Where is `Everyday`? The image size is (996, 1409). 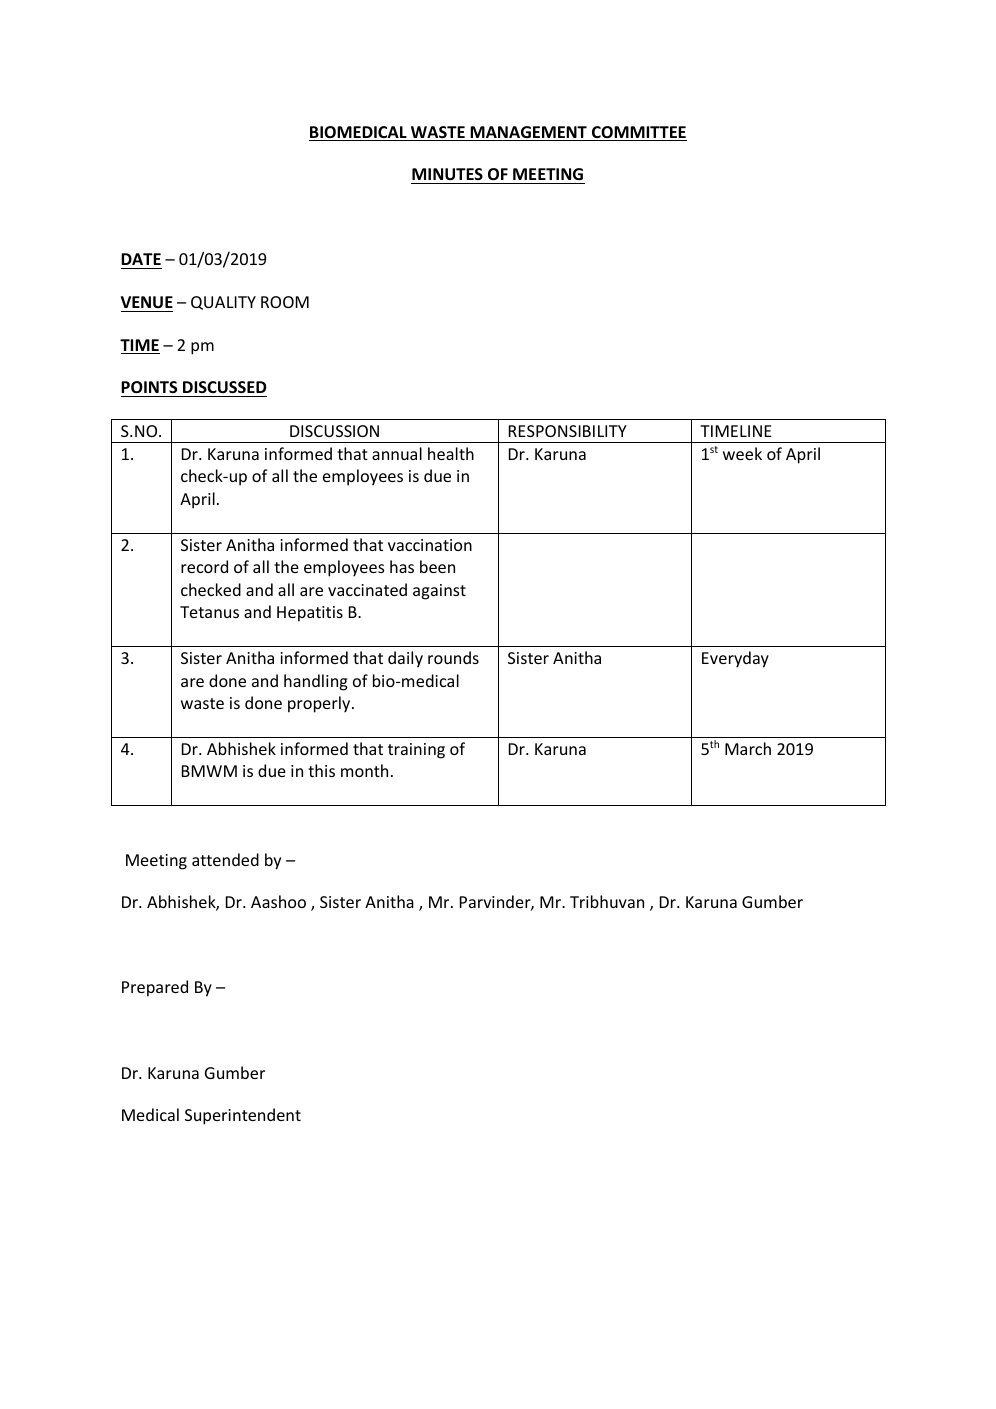 Everyday is located at coordinates (735, 659).
